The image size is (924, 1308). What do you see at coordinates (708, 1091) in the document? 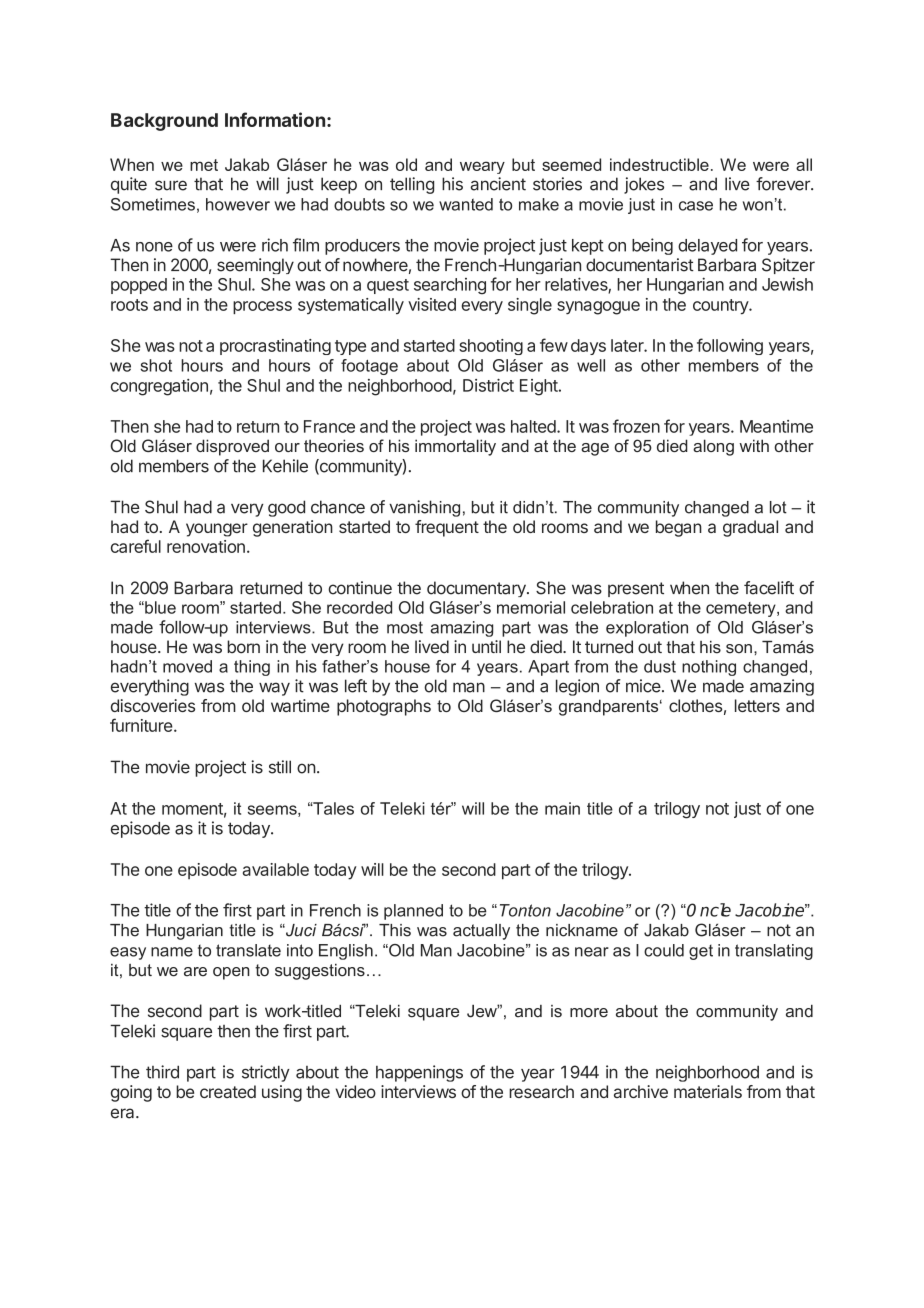
I see `materials` at bounding box center [708, 1091].
